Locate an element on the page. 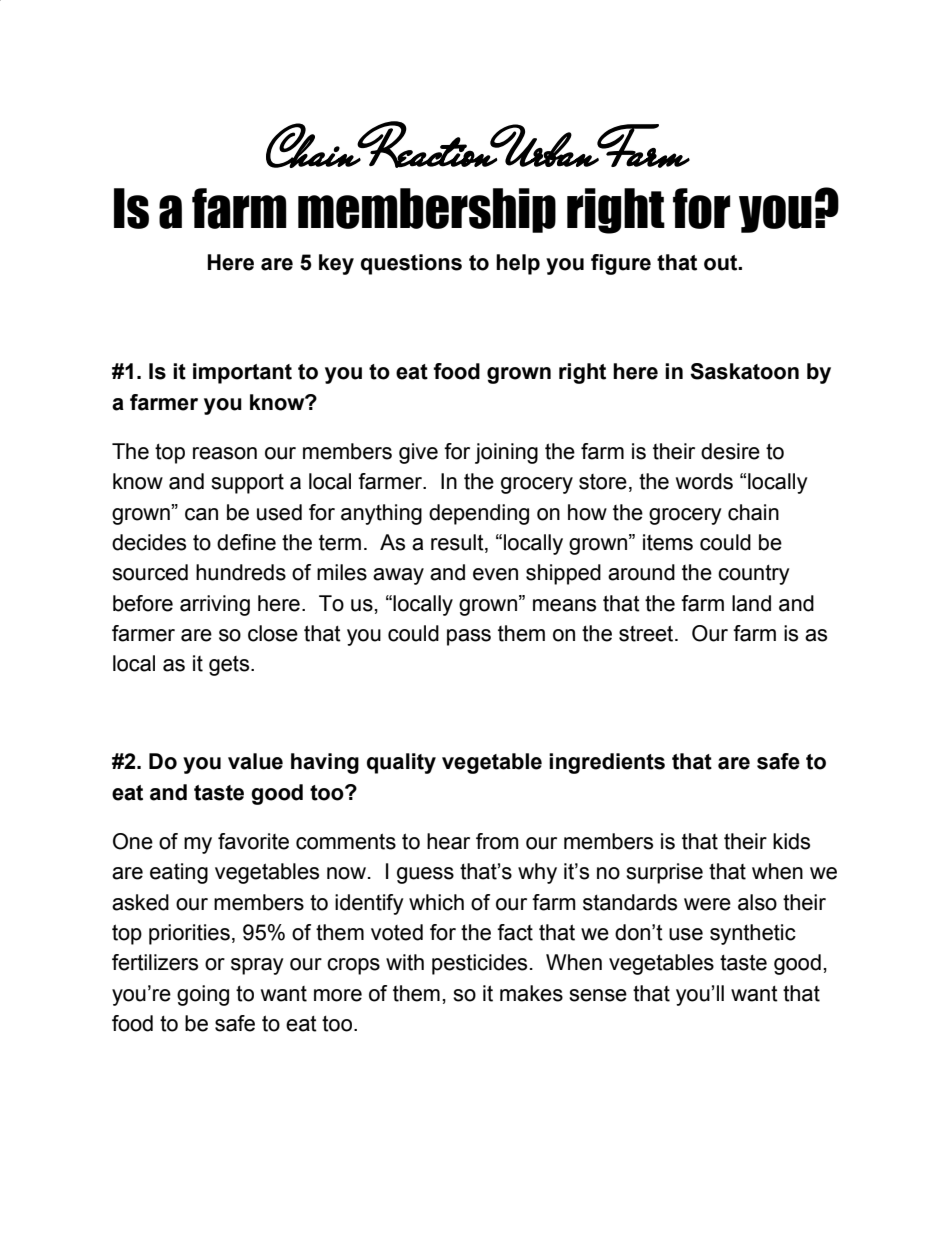 The width and height of the page is (952, 1233). reason is located at coordinates (225, 453).
